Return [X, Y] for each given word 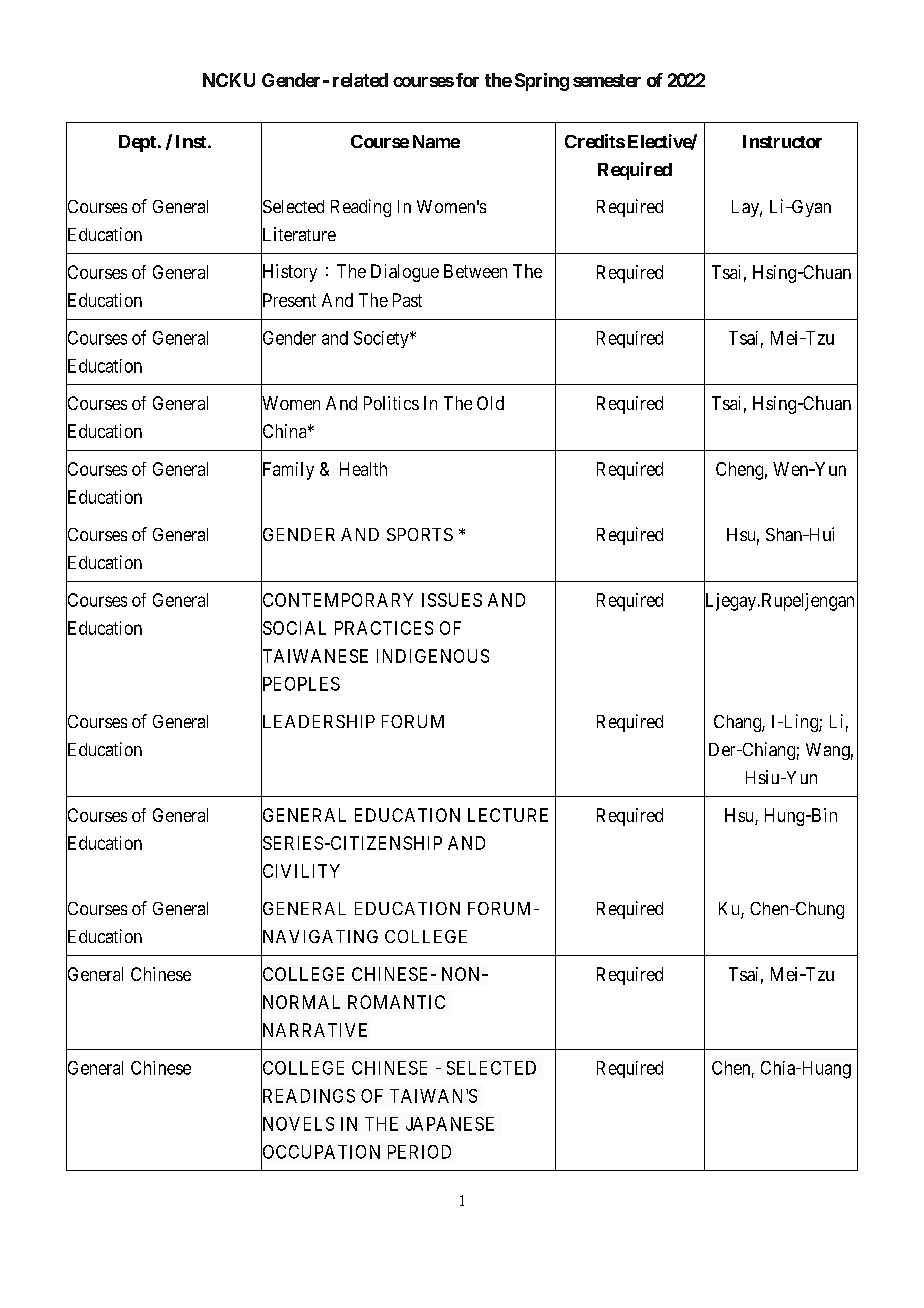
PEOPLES [300, 684]
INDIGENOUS [433, 656]
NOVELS [297, 1124]
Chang [738, 723]
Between [475, 271]
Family [287, 471]
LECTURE [508, 815]
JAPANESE [450, 1124]
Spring [542, 82]
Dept [137, 143]
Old [490, 403]
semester [607, 80]
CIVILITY [300, 872]
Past [407, 300]
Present [288, 301]
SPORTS [420, 534]
